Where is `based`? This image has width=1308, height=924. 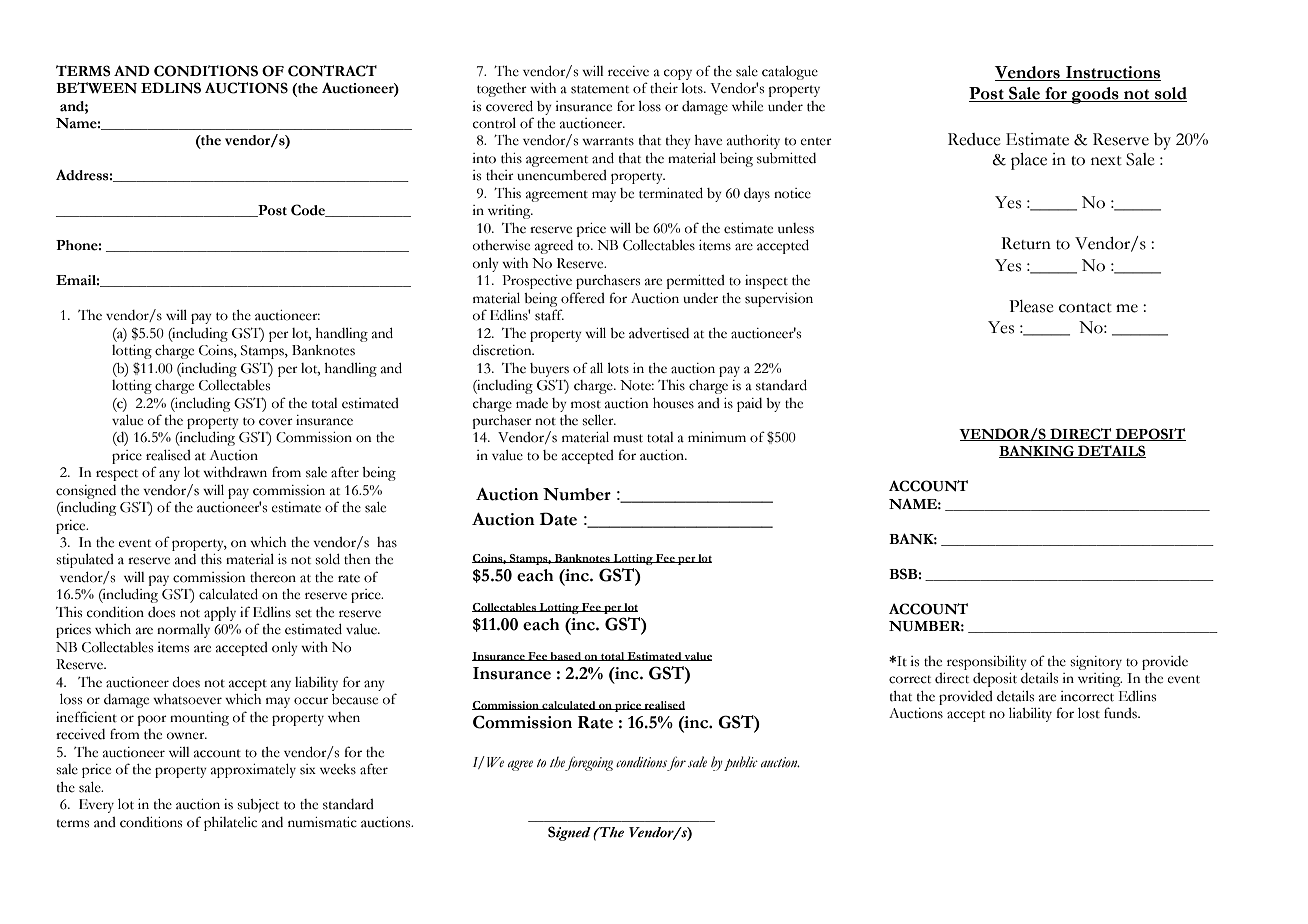
based is located at coordinates (566, 656).
